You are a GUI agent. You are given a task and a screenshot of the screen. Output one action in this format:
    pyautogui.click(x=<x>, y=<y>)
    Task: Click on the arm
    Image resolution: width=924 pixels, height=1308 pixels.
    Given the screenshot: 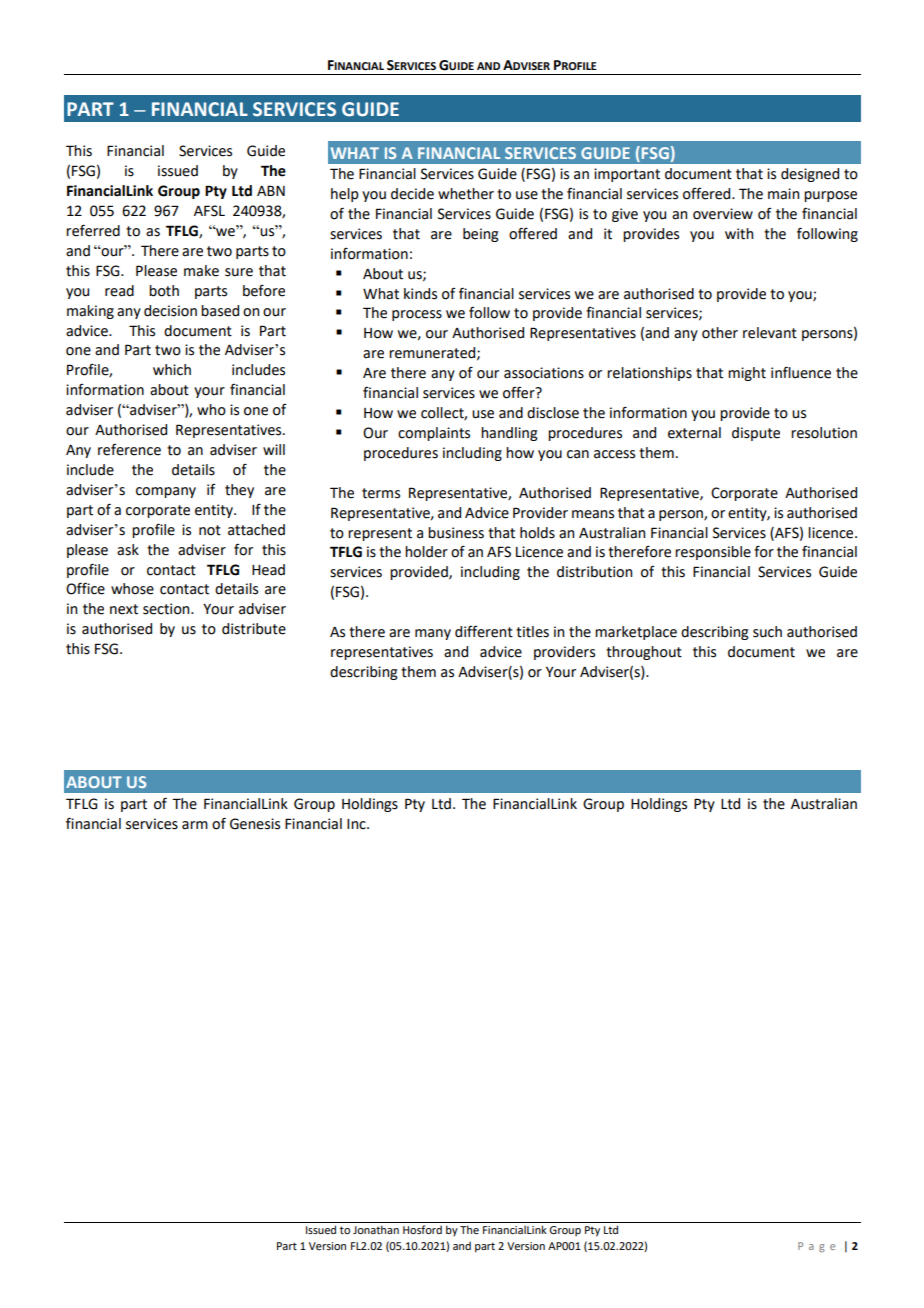 What is the action you would take?
    pyautogui.click(x=195, y=825)
